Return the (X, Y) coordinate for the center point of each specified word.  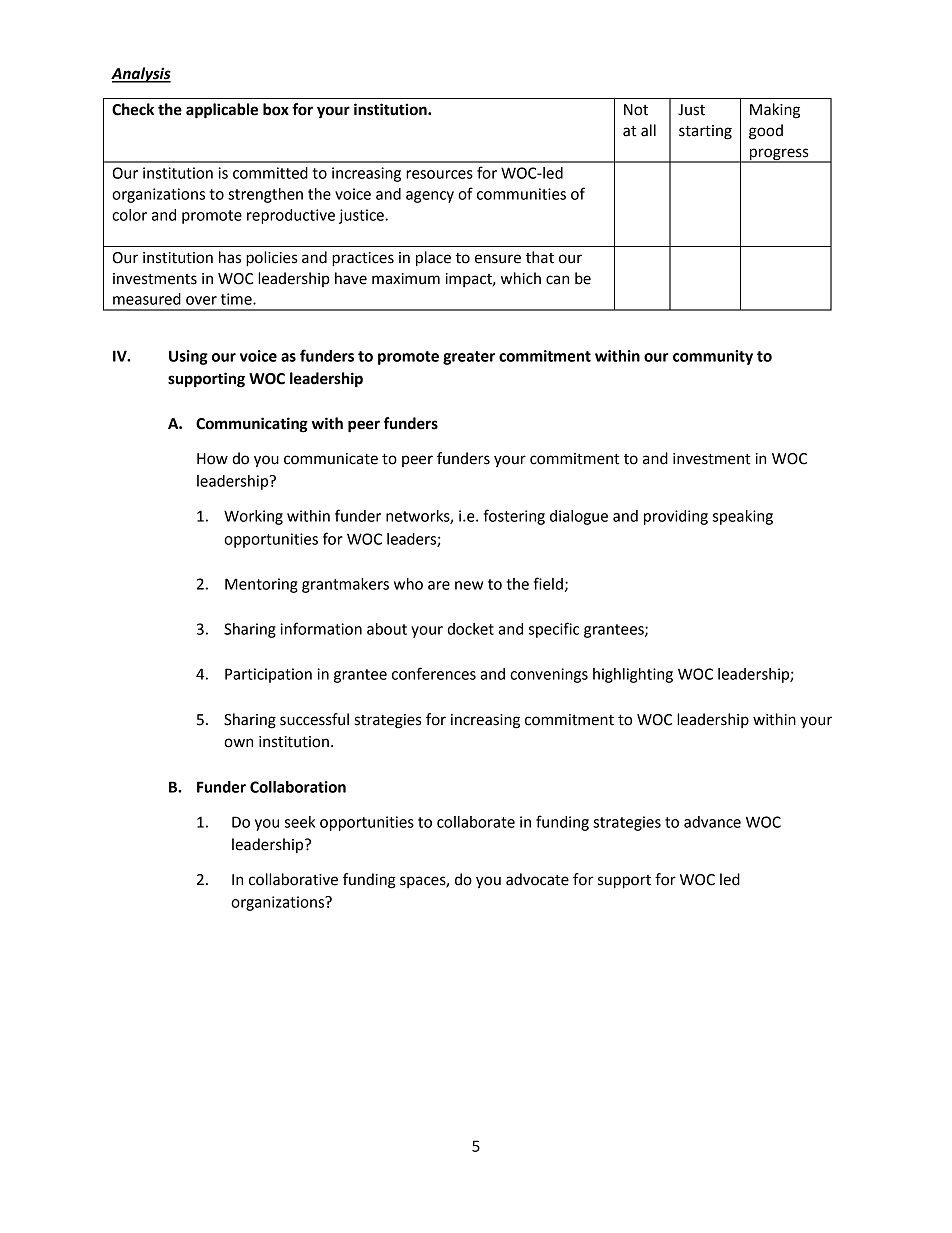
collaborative (293, 879)
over (201, 300)
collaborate (476, 822)
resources (439, 174)
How (212, 459)
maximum (406, 279)
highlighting (633, 675)
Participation (268, 675)
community (713, 357)
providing (676, 517)
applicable (222, 111)
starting (705, 132)
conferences (434, 673)
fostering (514, 517)
